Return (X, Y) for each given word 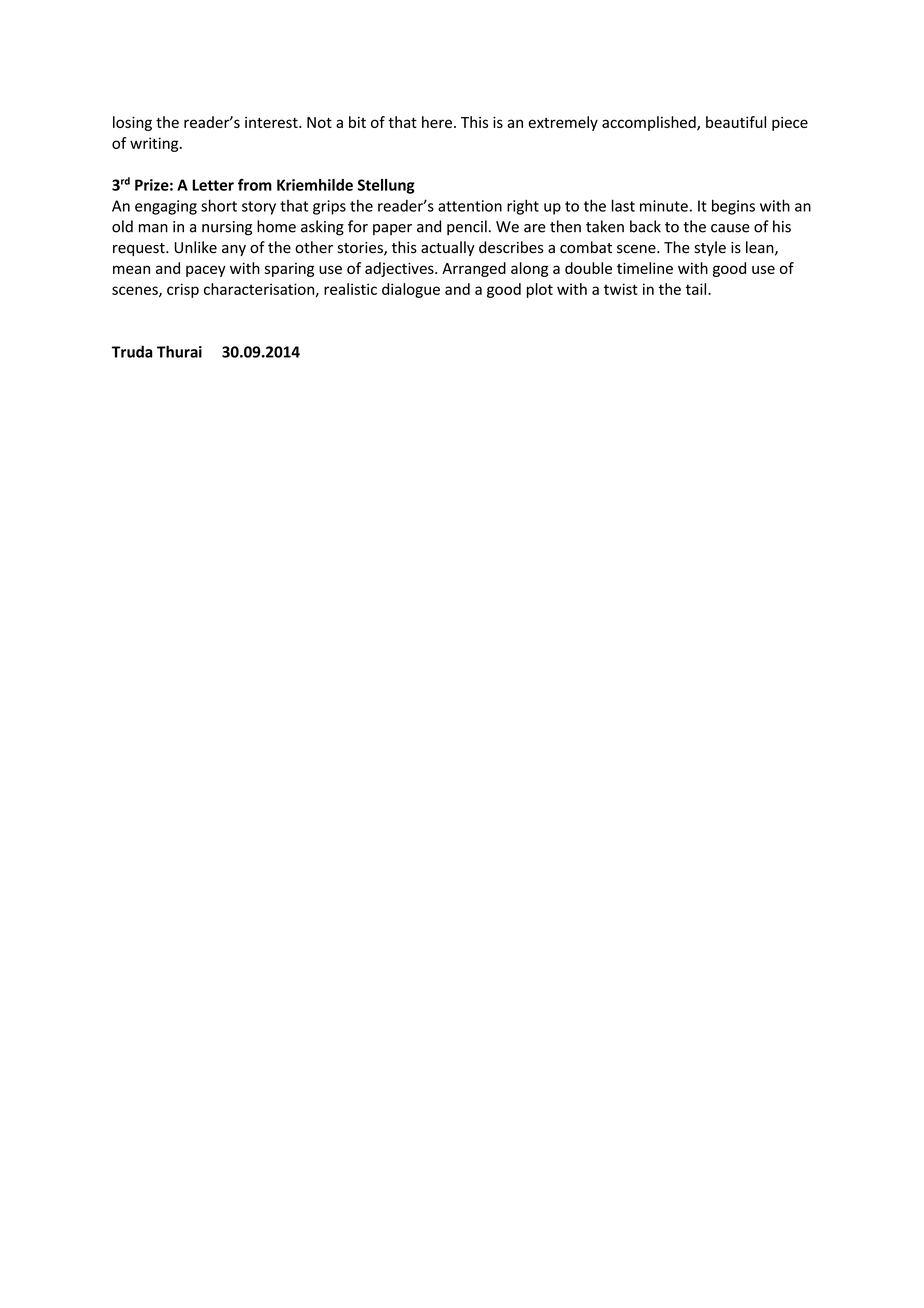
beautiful (736, 122)
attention (470, 206)
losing (132, 123)
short (219, 205)
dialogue (411, 290)
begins (733, 207)
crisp (183, 290)
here (437, 122)
